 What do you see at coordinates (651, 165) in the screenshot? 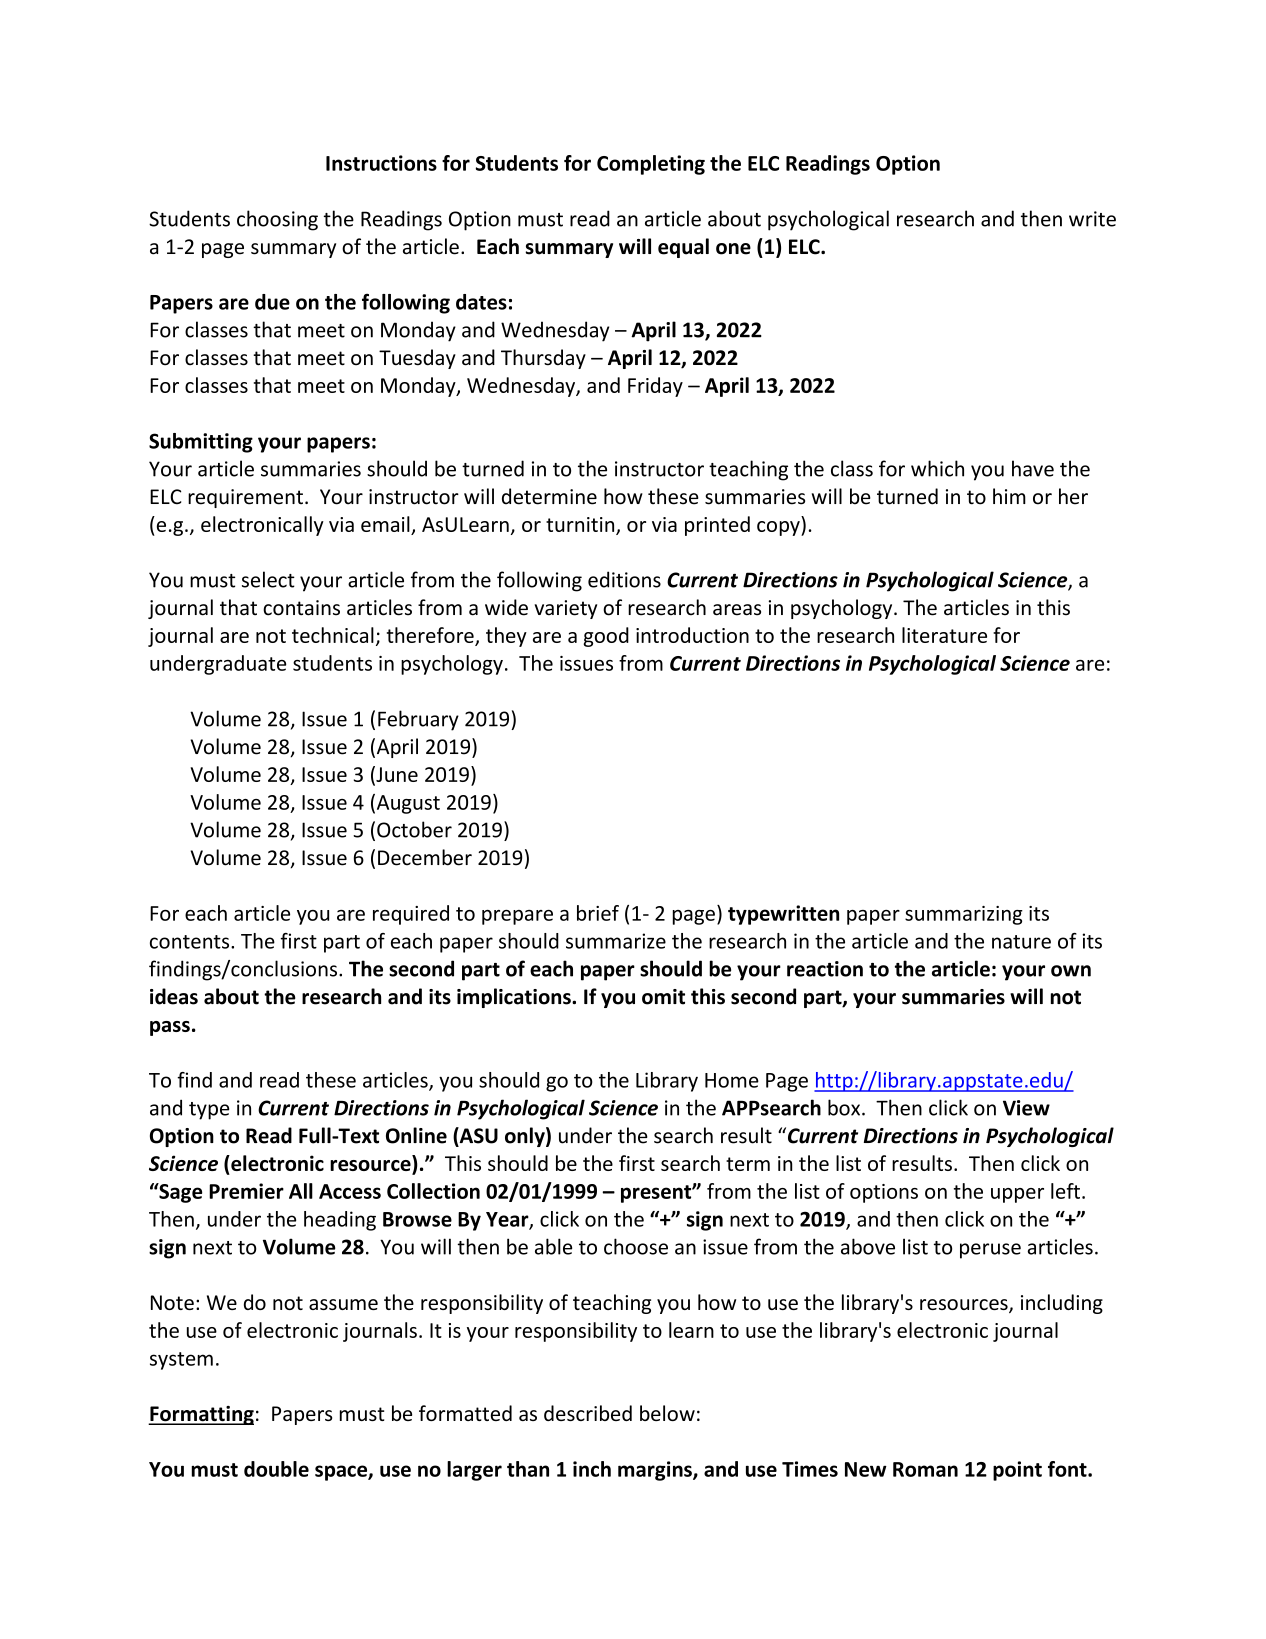
I see `Completing` at bounding box center [651, 165].
